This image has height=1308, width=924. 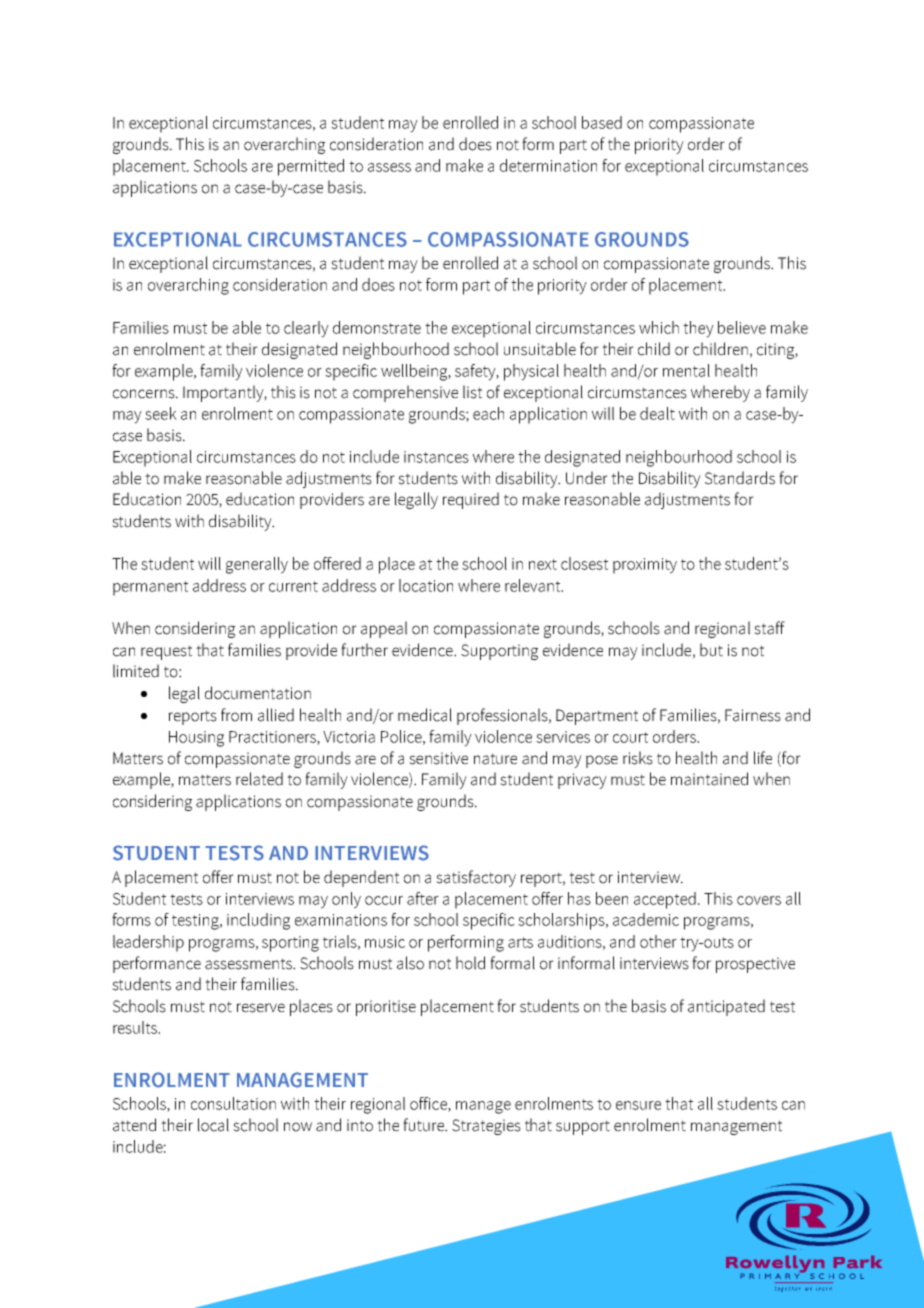 I want to click on medical, so click(x=425, y=715).
